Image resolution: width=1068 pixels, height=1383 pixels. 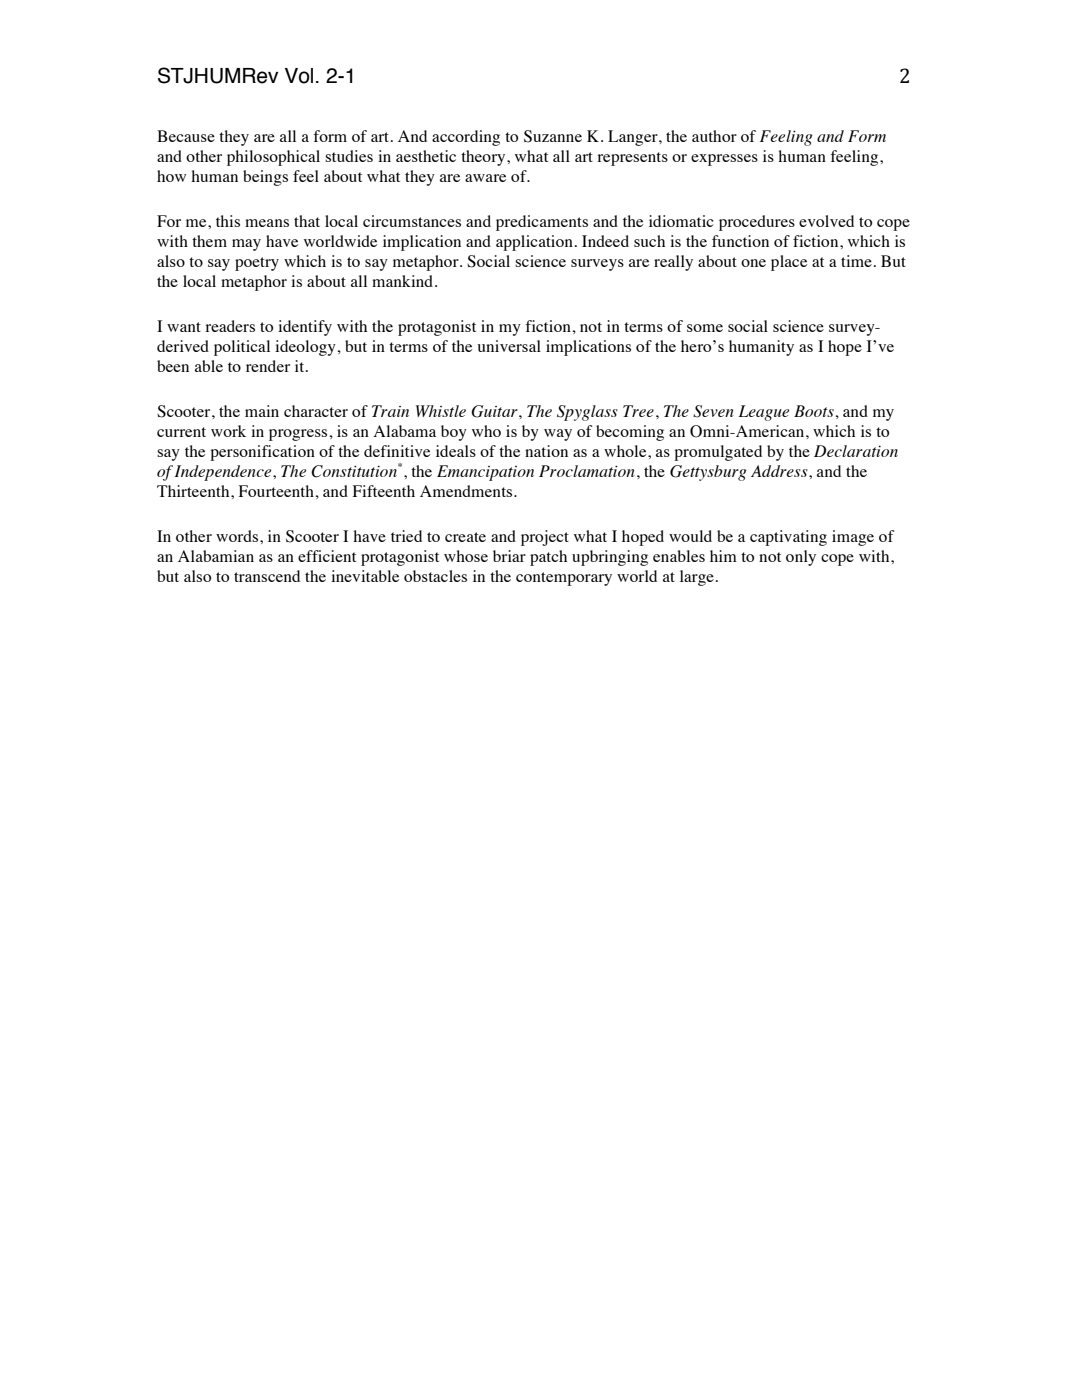 I want to click on mankind, so click(x=404, y=281).
